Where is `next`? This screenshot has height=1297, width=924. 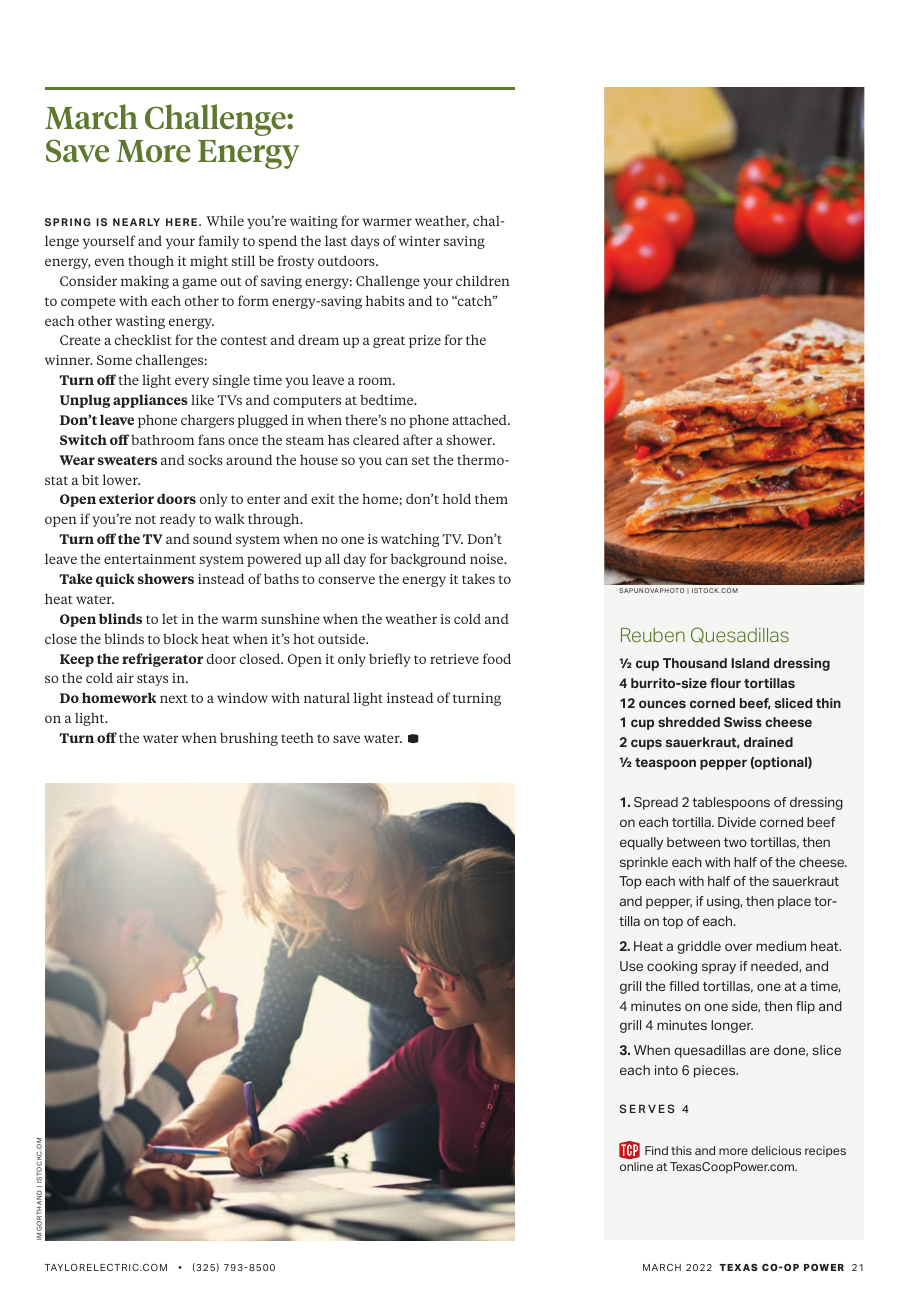
next is located at coordinates (174, 698).
